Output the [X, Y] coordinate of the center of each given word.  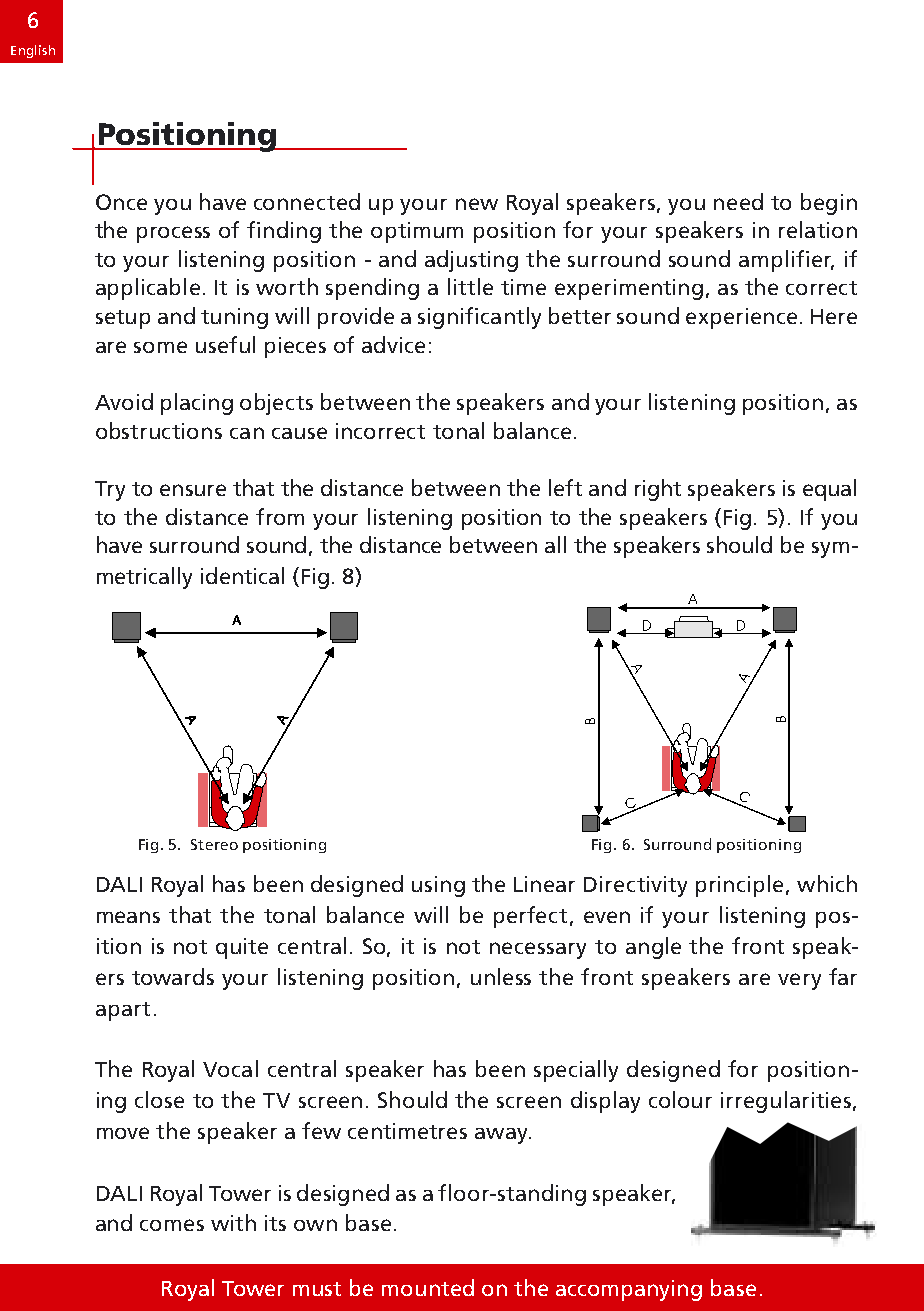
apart [123, 1011]
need [738, 201]
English [33, 51]
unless [501, 976]
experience [741, 318]
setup [123, 319]
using [438, 886]
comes [172, 1225]
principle [739, 886]
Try [110, 491]
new [477, 204]
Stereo [214, 844]
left [565, 487]
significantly [479, 318]
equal [829, 490]
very [799, 981]
